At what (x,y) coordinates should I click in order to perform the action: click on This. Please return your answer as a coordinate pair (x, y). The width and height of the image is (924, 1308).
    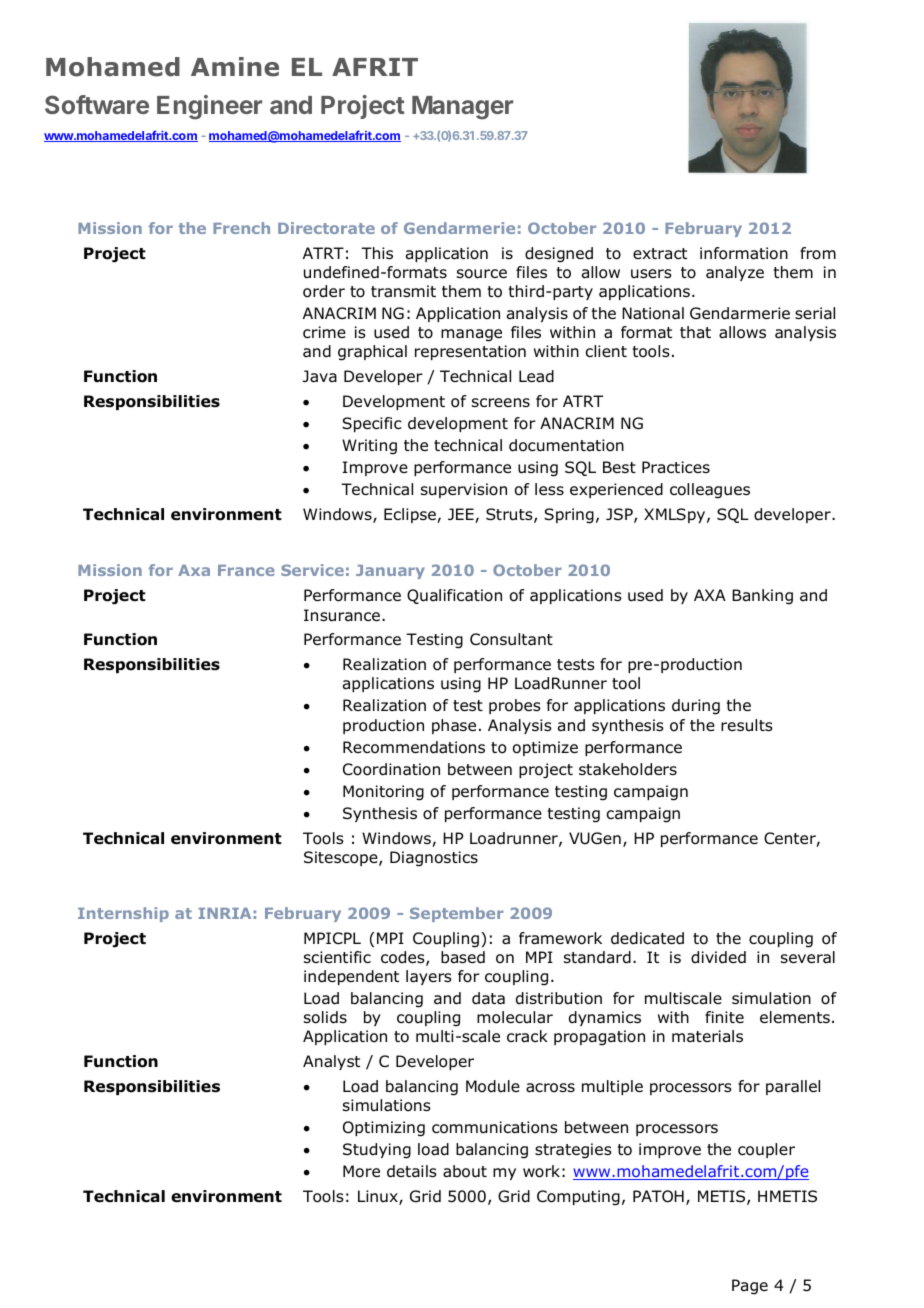
    Looking at the image, I should click on (377, 253).
